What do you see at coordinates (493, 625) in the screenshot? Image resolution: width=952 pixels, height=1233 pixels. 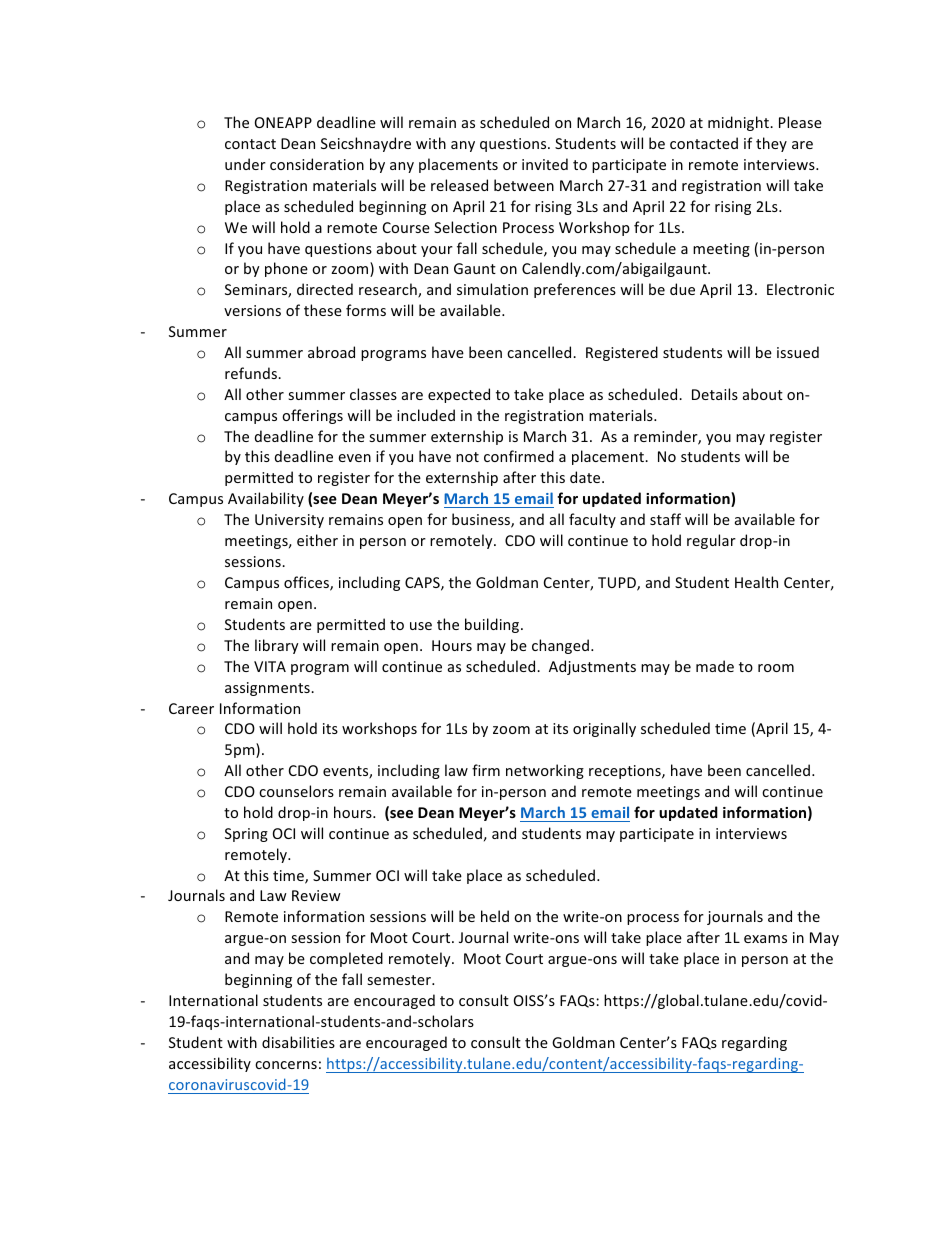 I see `building` at bounding box center [493, 625].
